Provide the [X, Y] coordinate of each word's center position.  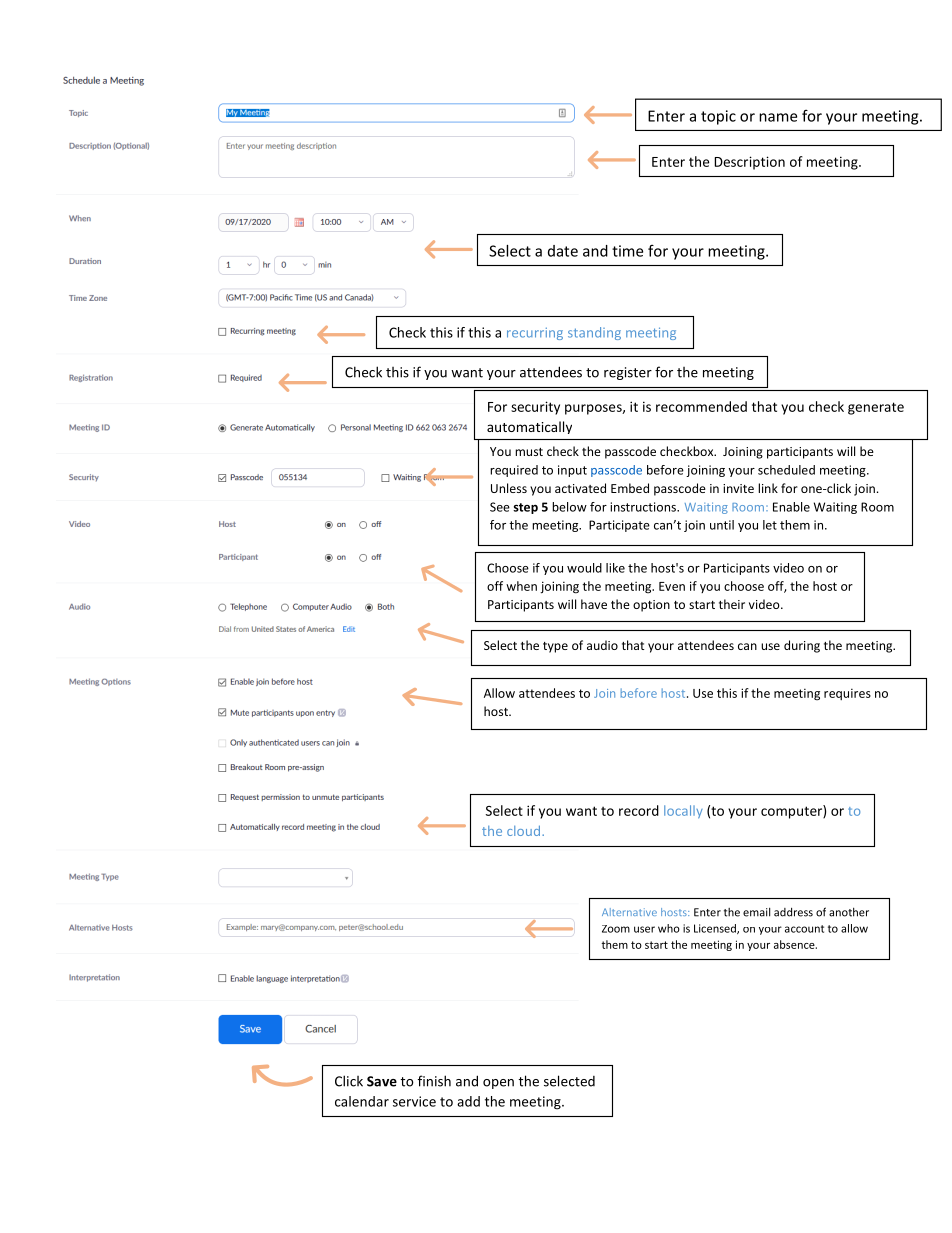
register [628, 373]
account [804, 929]
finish [434, 1081]
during [802, 646]
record [639, 810]
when [521, 586]
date [563, 251]
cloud [523, 830]
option [651, 606]
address [793, 912]
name [778, 117]
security [535, 408]
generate [876, 408]
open [498, 1084]
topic [718, 117]
